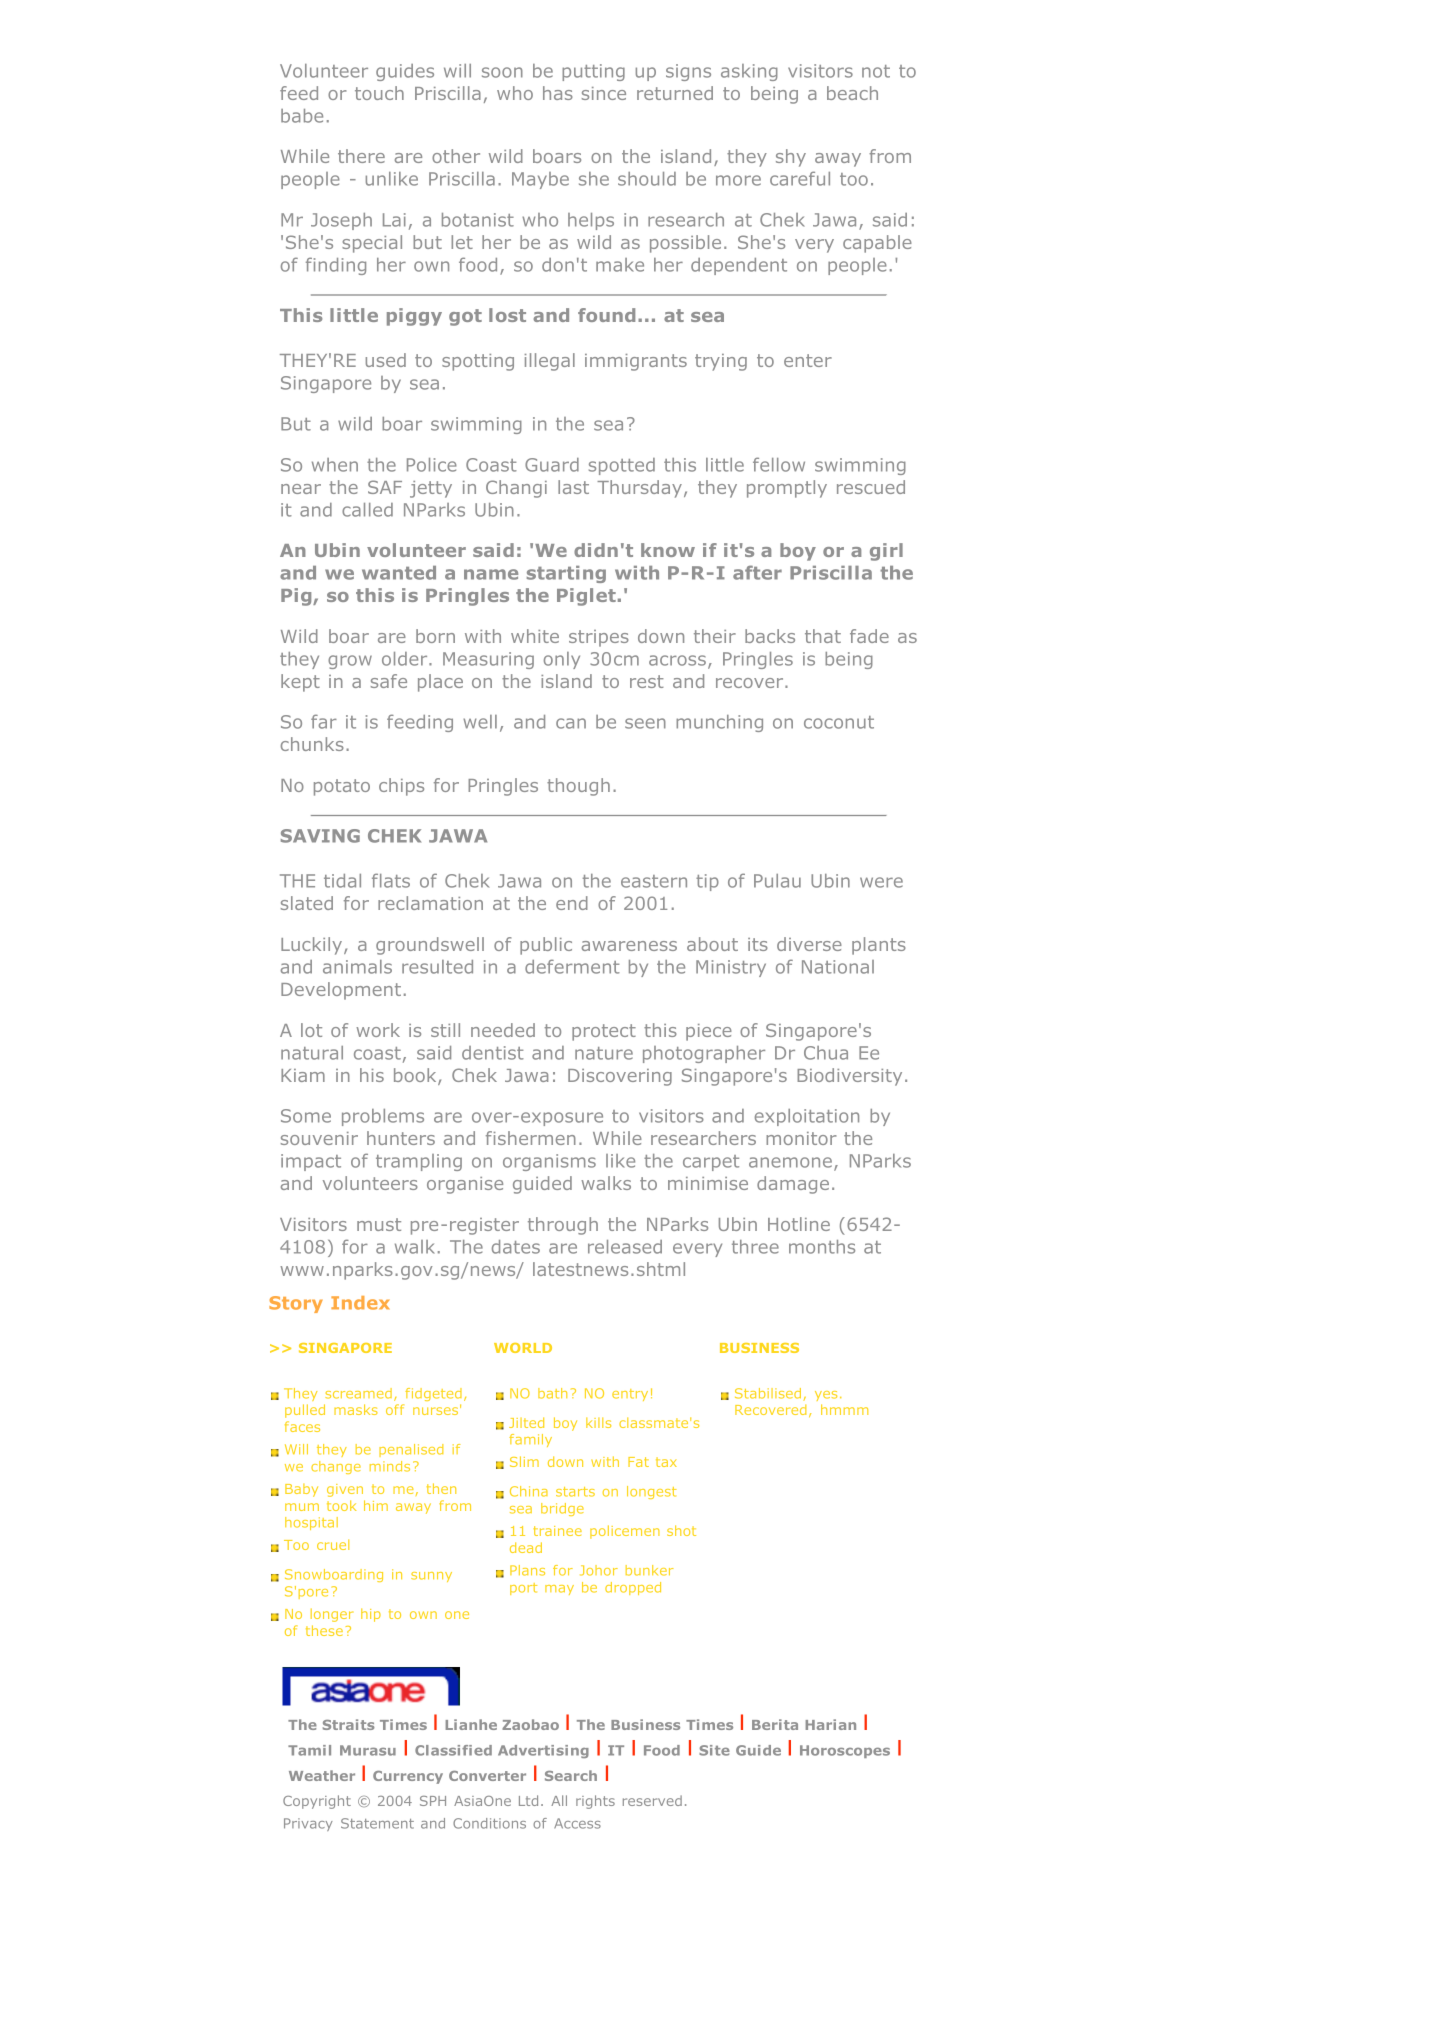 Image resolution: width=1437 pixels, height=2034 pixels. What do you see at coordinates (823, 636) in the page?
I see `that` at bounding box center [823, 636].
